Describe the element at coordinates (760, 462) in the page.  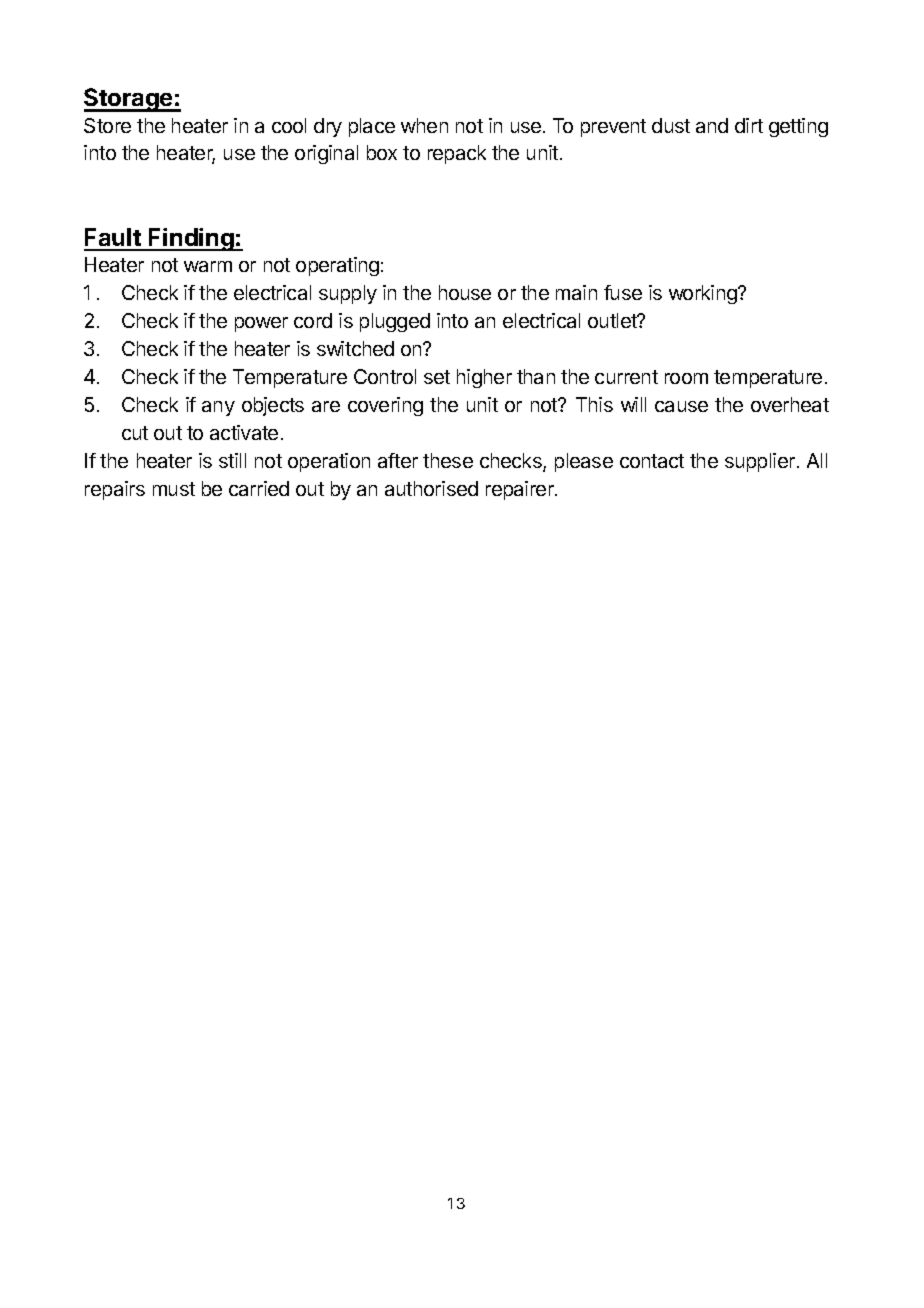
I see `supplier` at that location.
